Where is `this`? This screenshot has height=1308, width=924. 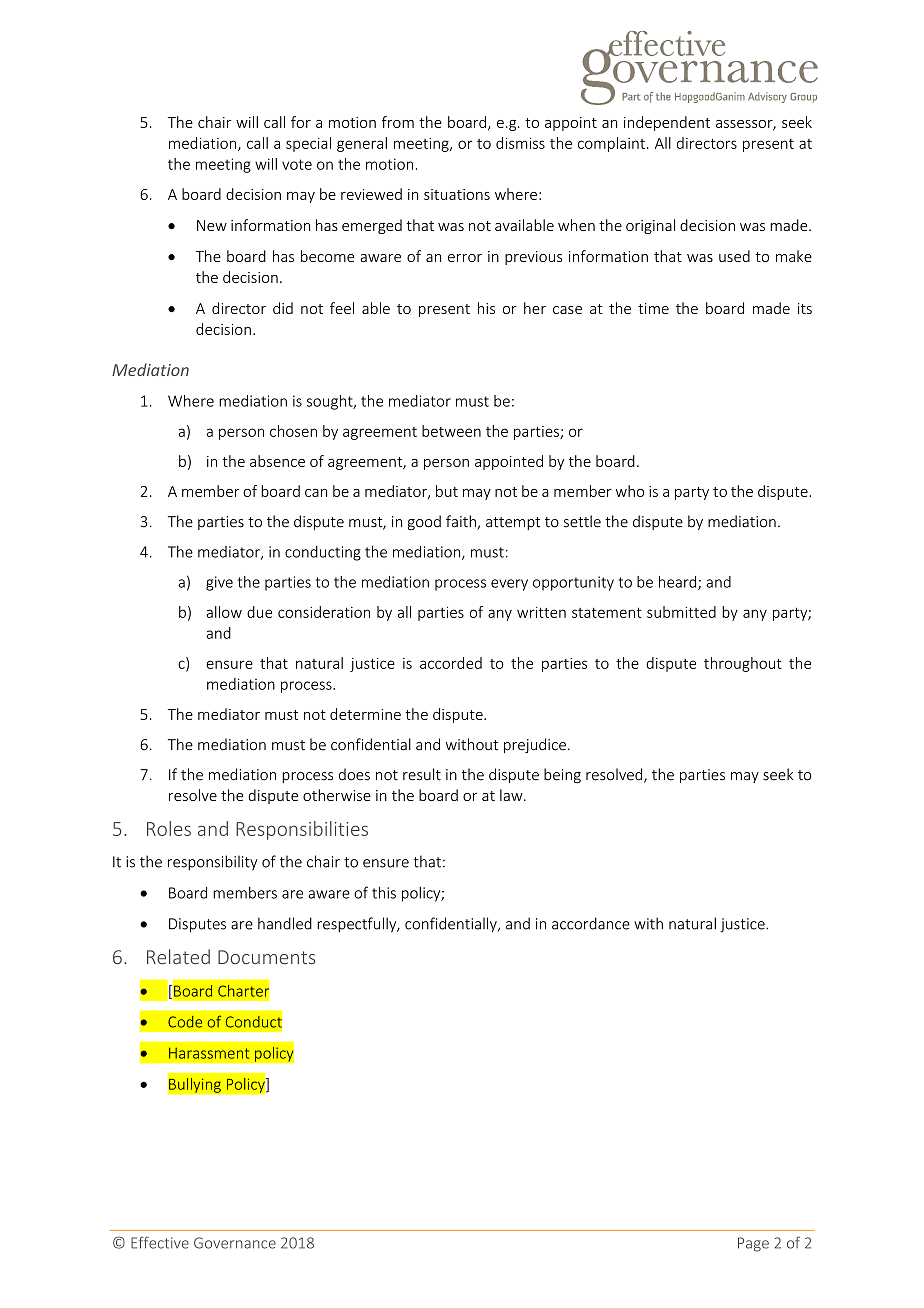 this is located at coordinates (384, 892).
